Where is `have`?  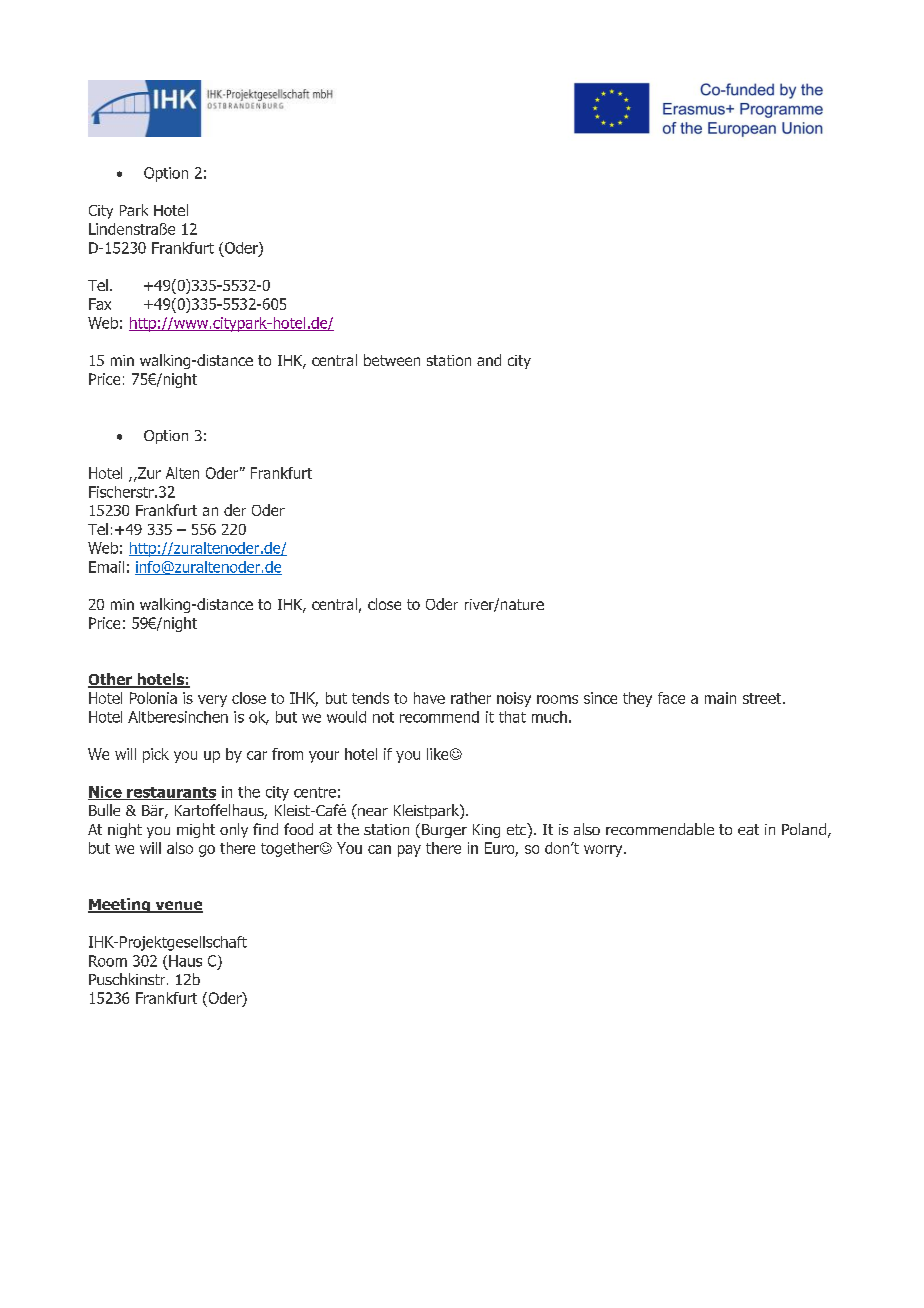
have is located at coordinates (429, 698).
